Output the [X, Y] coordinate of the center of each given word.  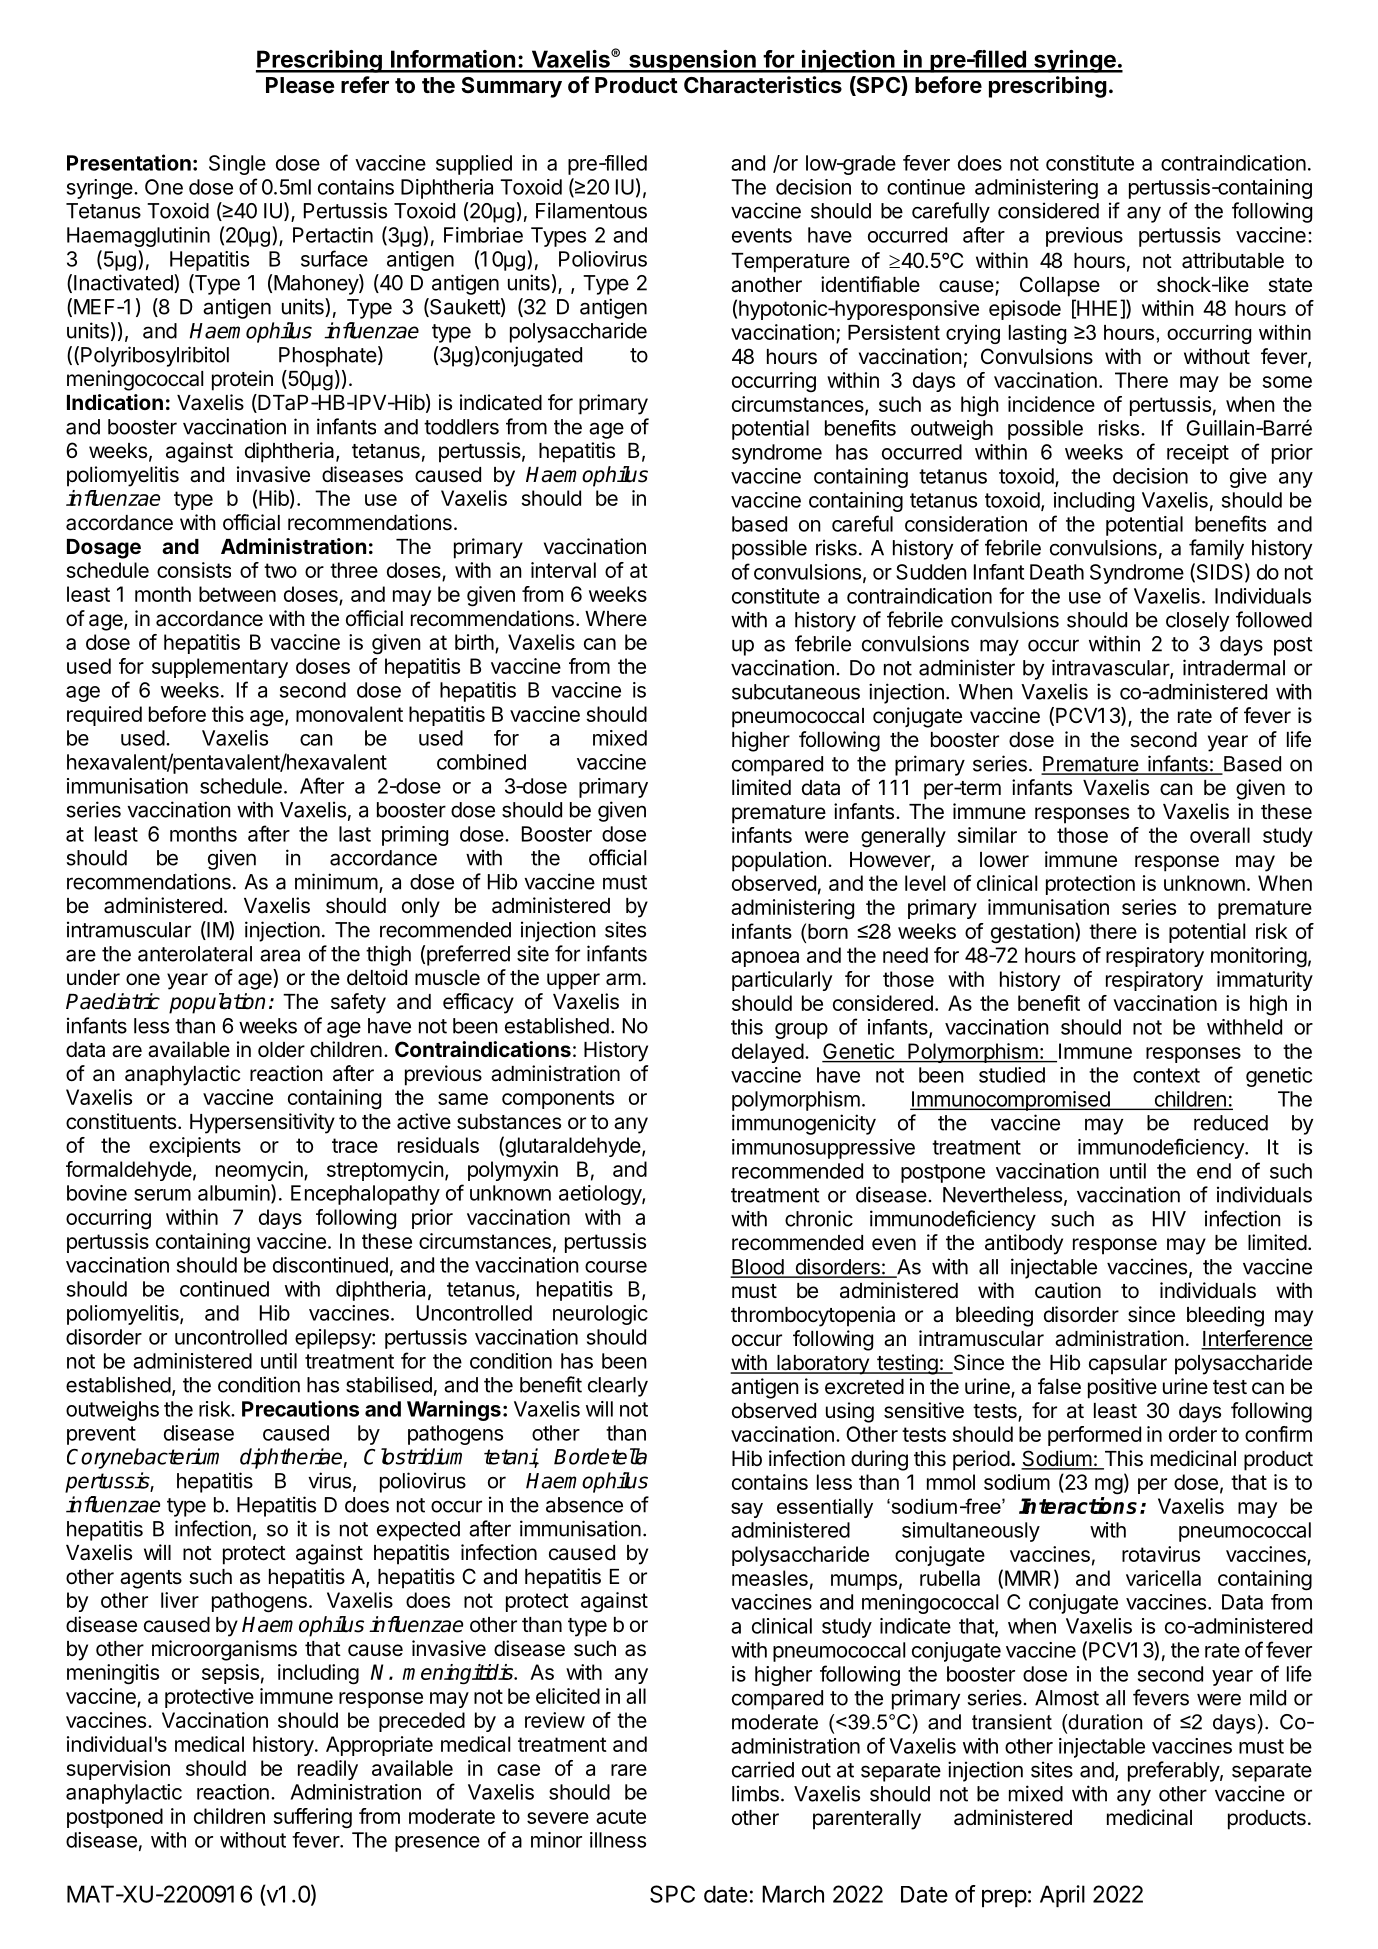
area [280, 955]
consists [194, 570]
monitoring [1259, 957]
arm [623, 979]
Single [237, 165]
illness [618, 1840]
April [1062, 1896]
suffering [312, 1818]
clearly [618, 1387]
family [1216, 549]
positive [1122, 1388]
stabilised [389, 1384]
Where [616, 619]
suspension [692, 61]
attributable [1233, 260]
